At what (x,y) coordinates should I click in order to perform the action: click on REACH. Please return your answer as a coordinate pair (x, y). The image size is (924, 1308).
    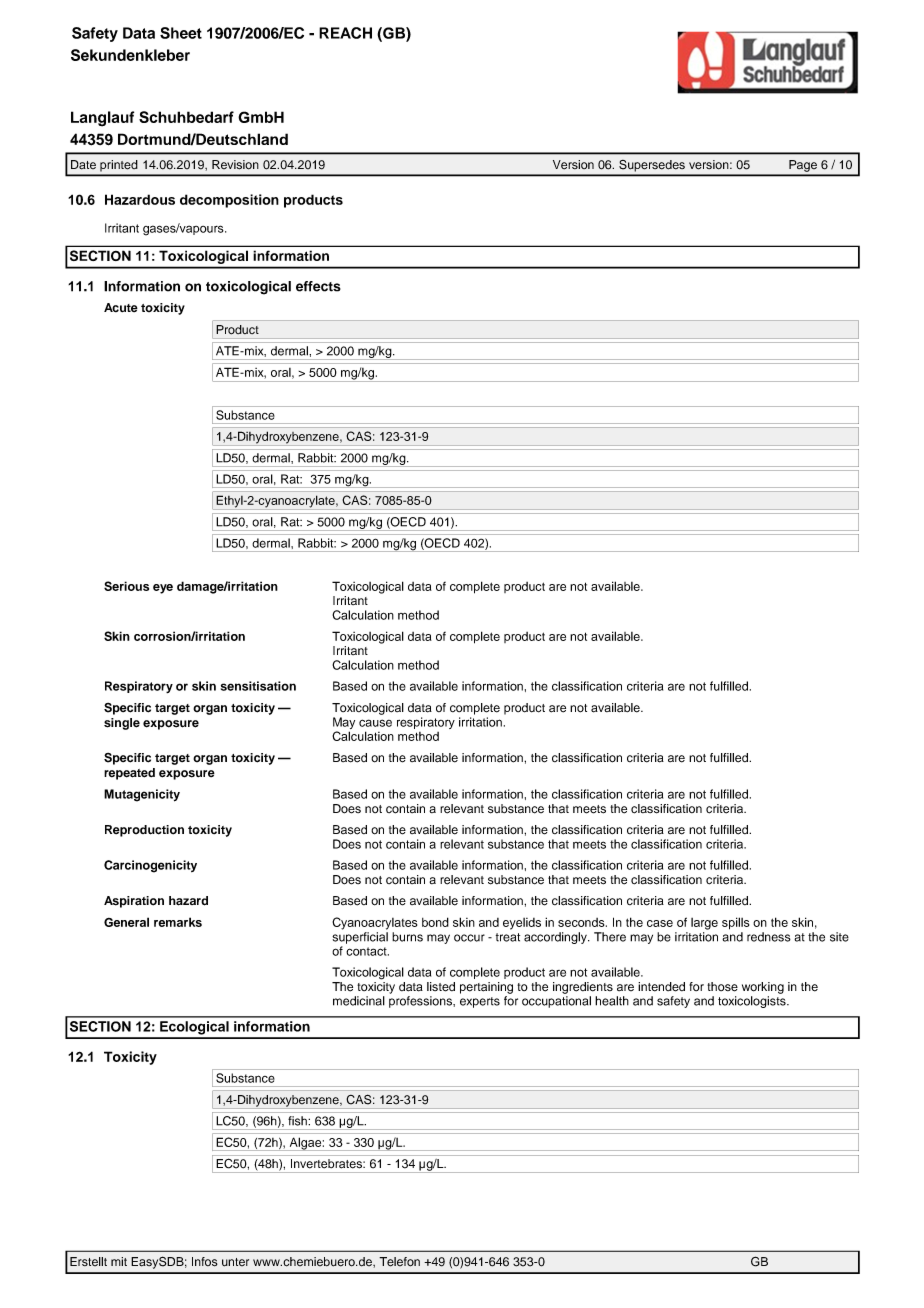
    Looking at the image, I should click on (345, 33).
